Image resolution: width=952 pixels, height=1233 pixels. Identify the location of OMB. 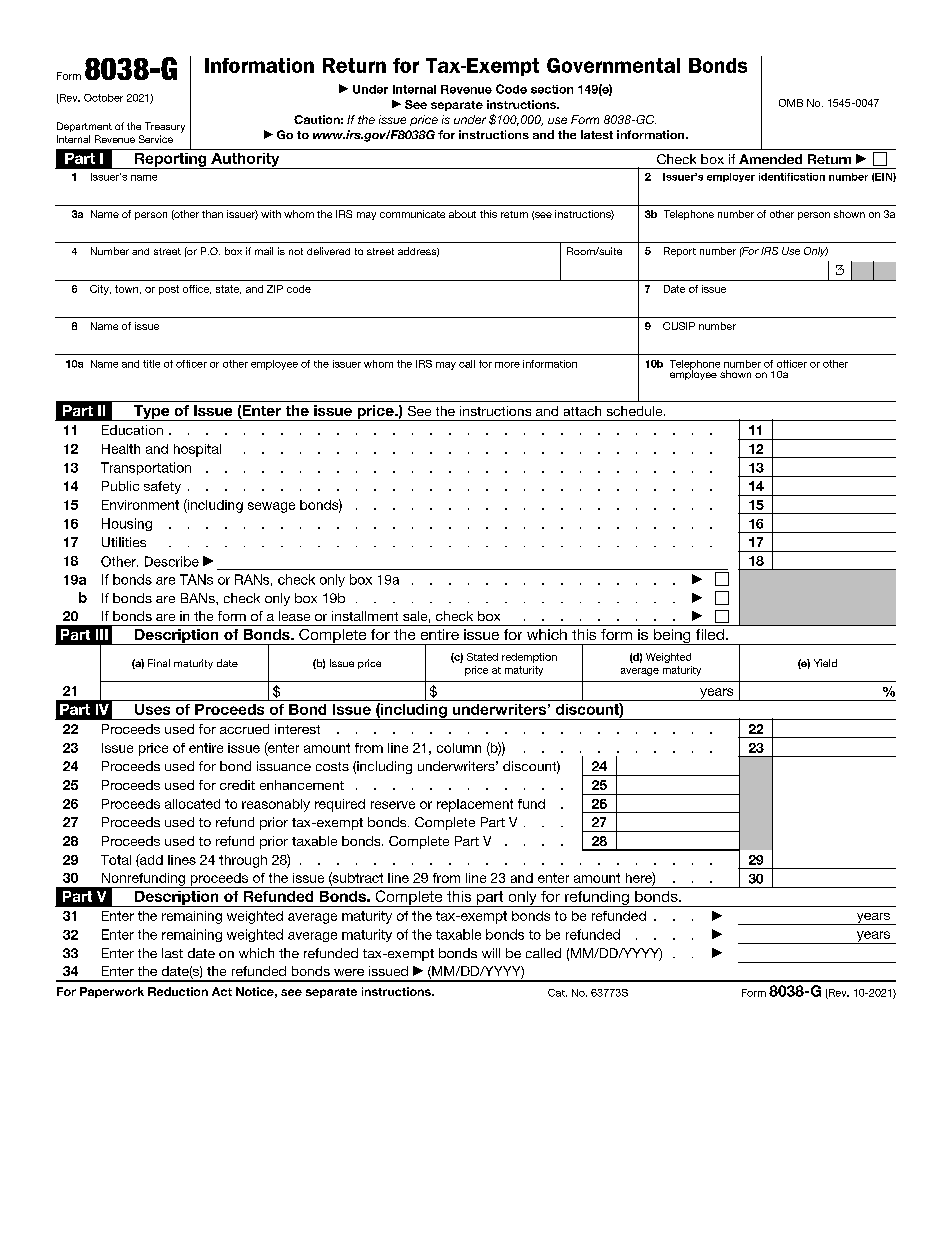
(791, 103).
